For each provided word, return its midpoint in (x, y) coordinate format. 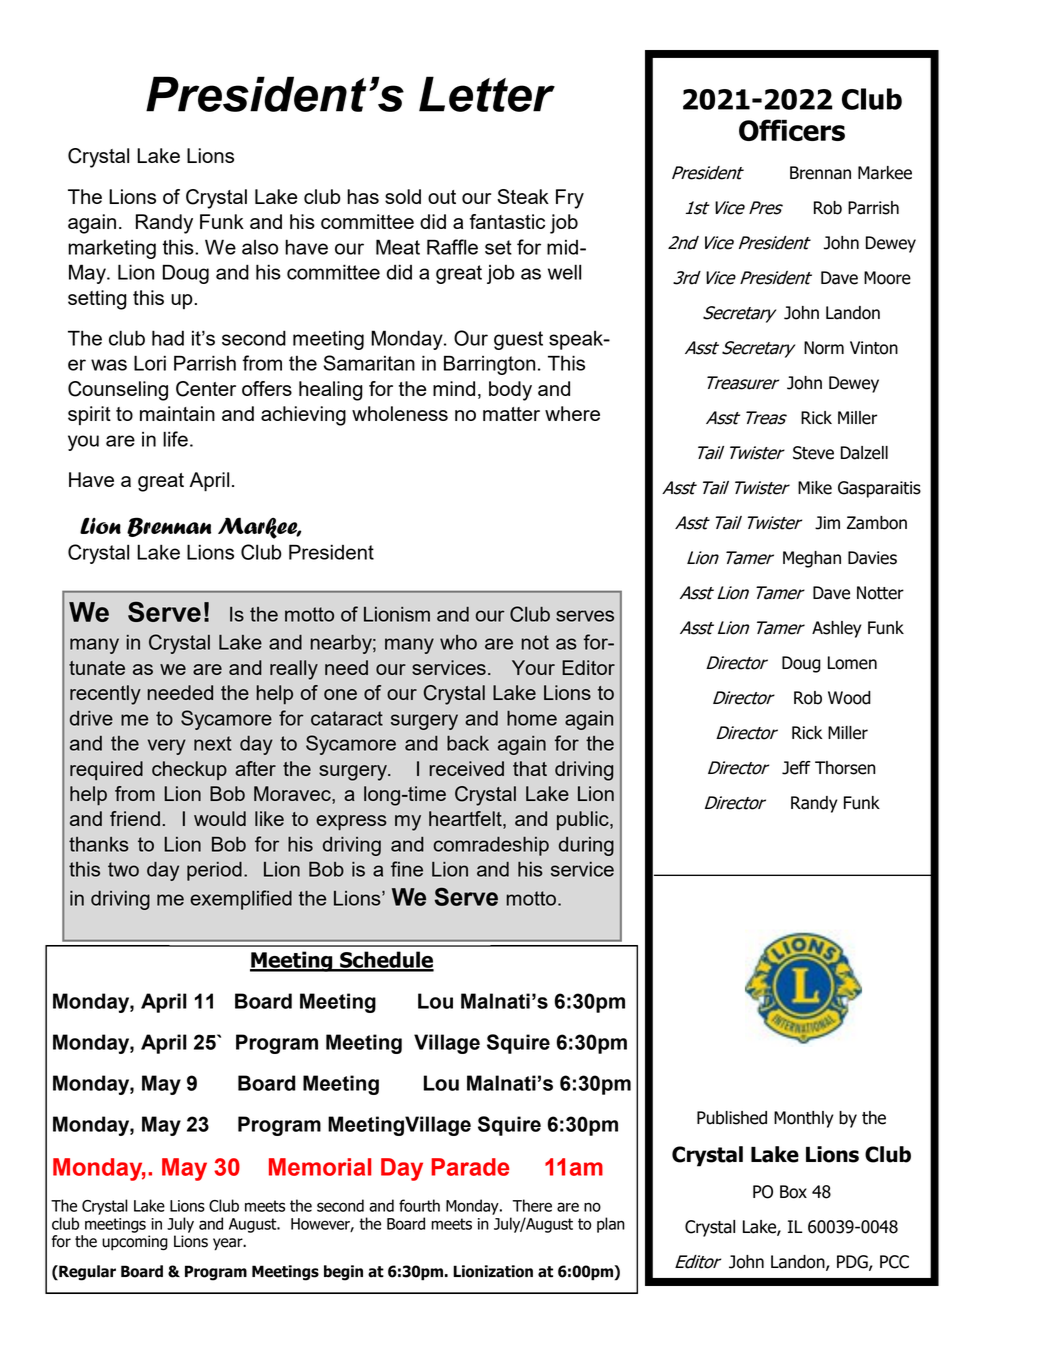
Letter (487, 94)
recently (105, 695)
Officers (792, 130)
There (532, 1205)
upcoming (135, 1243)
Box (793, 1192)
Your (533, 667)
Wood (849, 698)
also (260, 247)
